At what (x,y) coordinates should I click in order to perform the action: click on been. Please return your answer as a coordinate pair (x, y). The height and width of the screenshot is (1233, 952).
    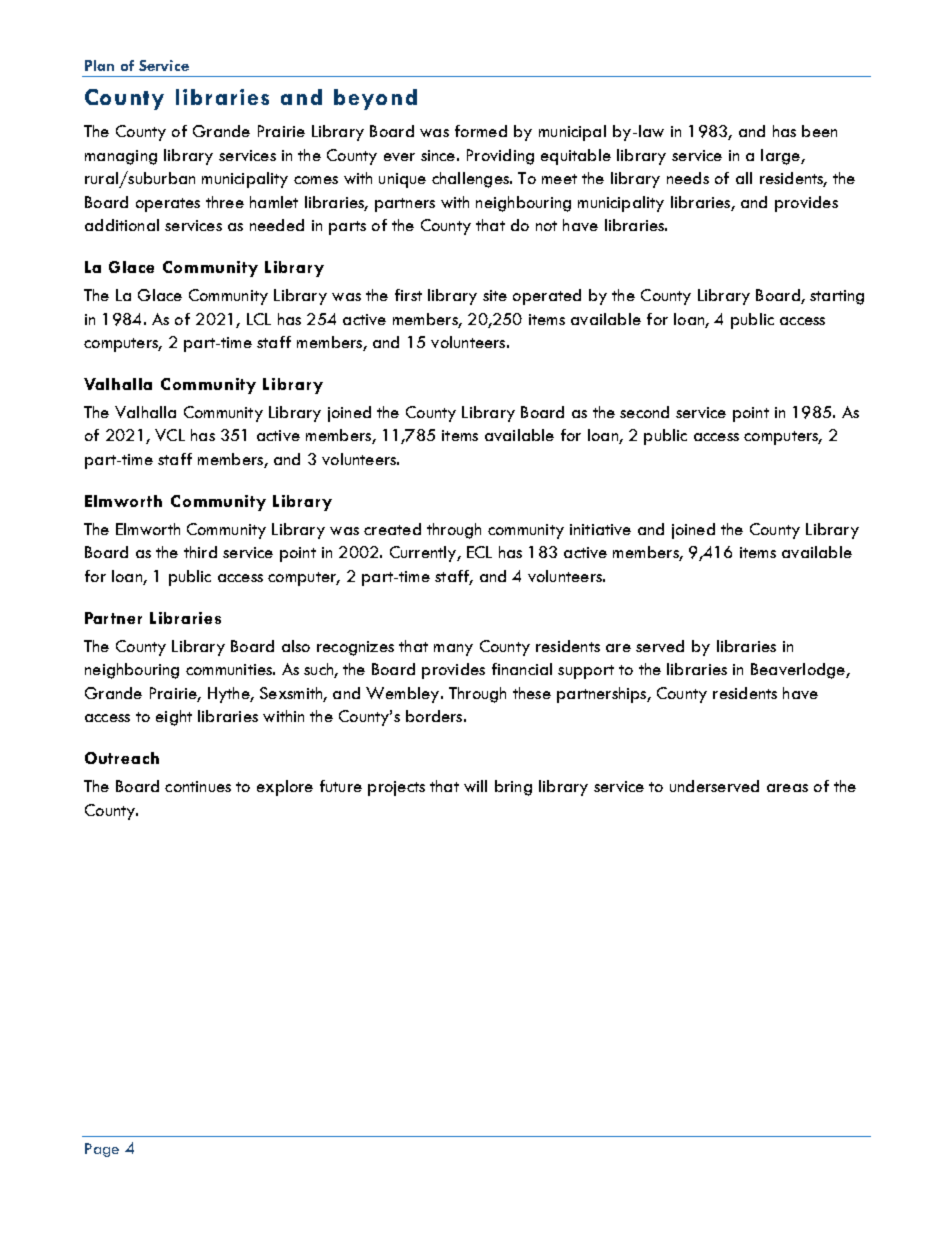
    Looking at the image, I should click on (819, 131).
